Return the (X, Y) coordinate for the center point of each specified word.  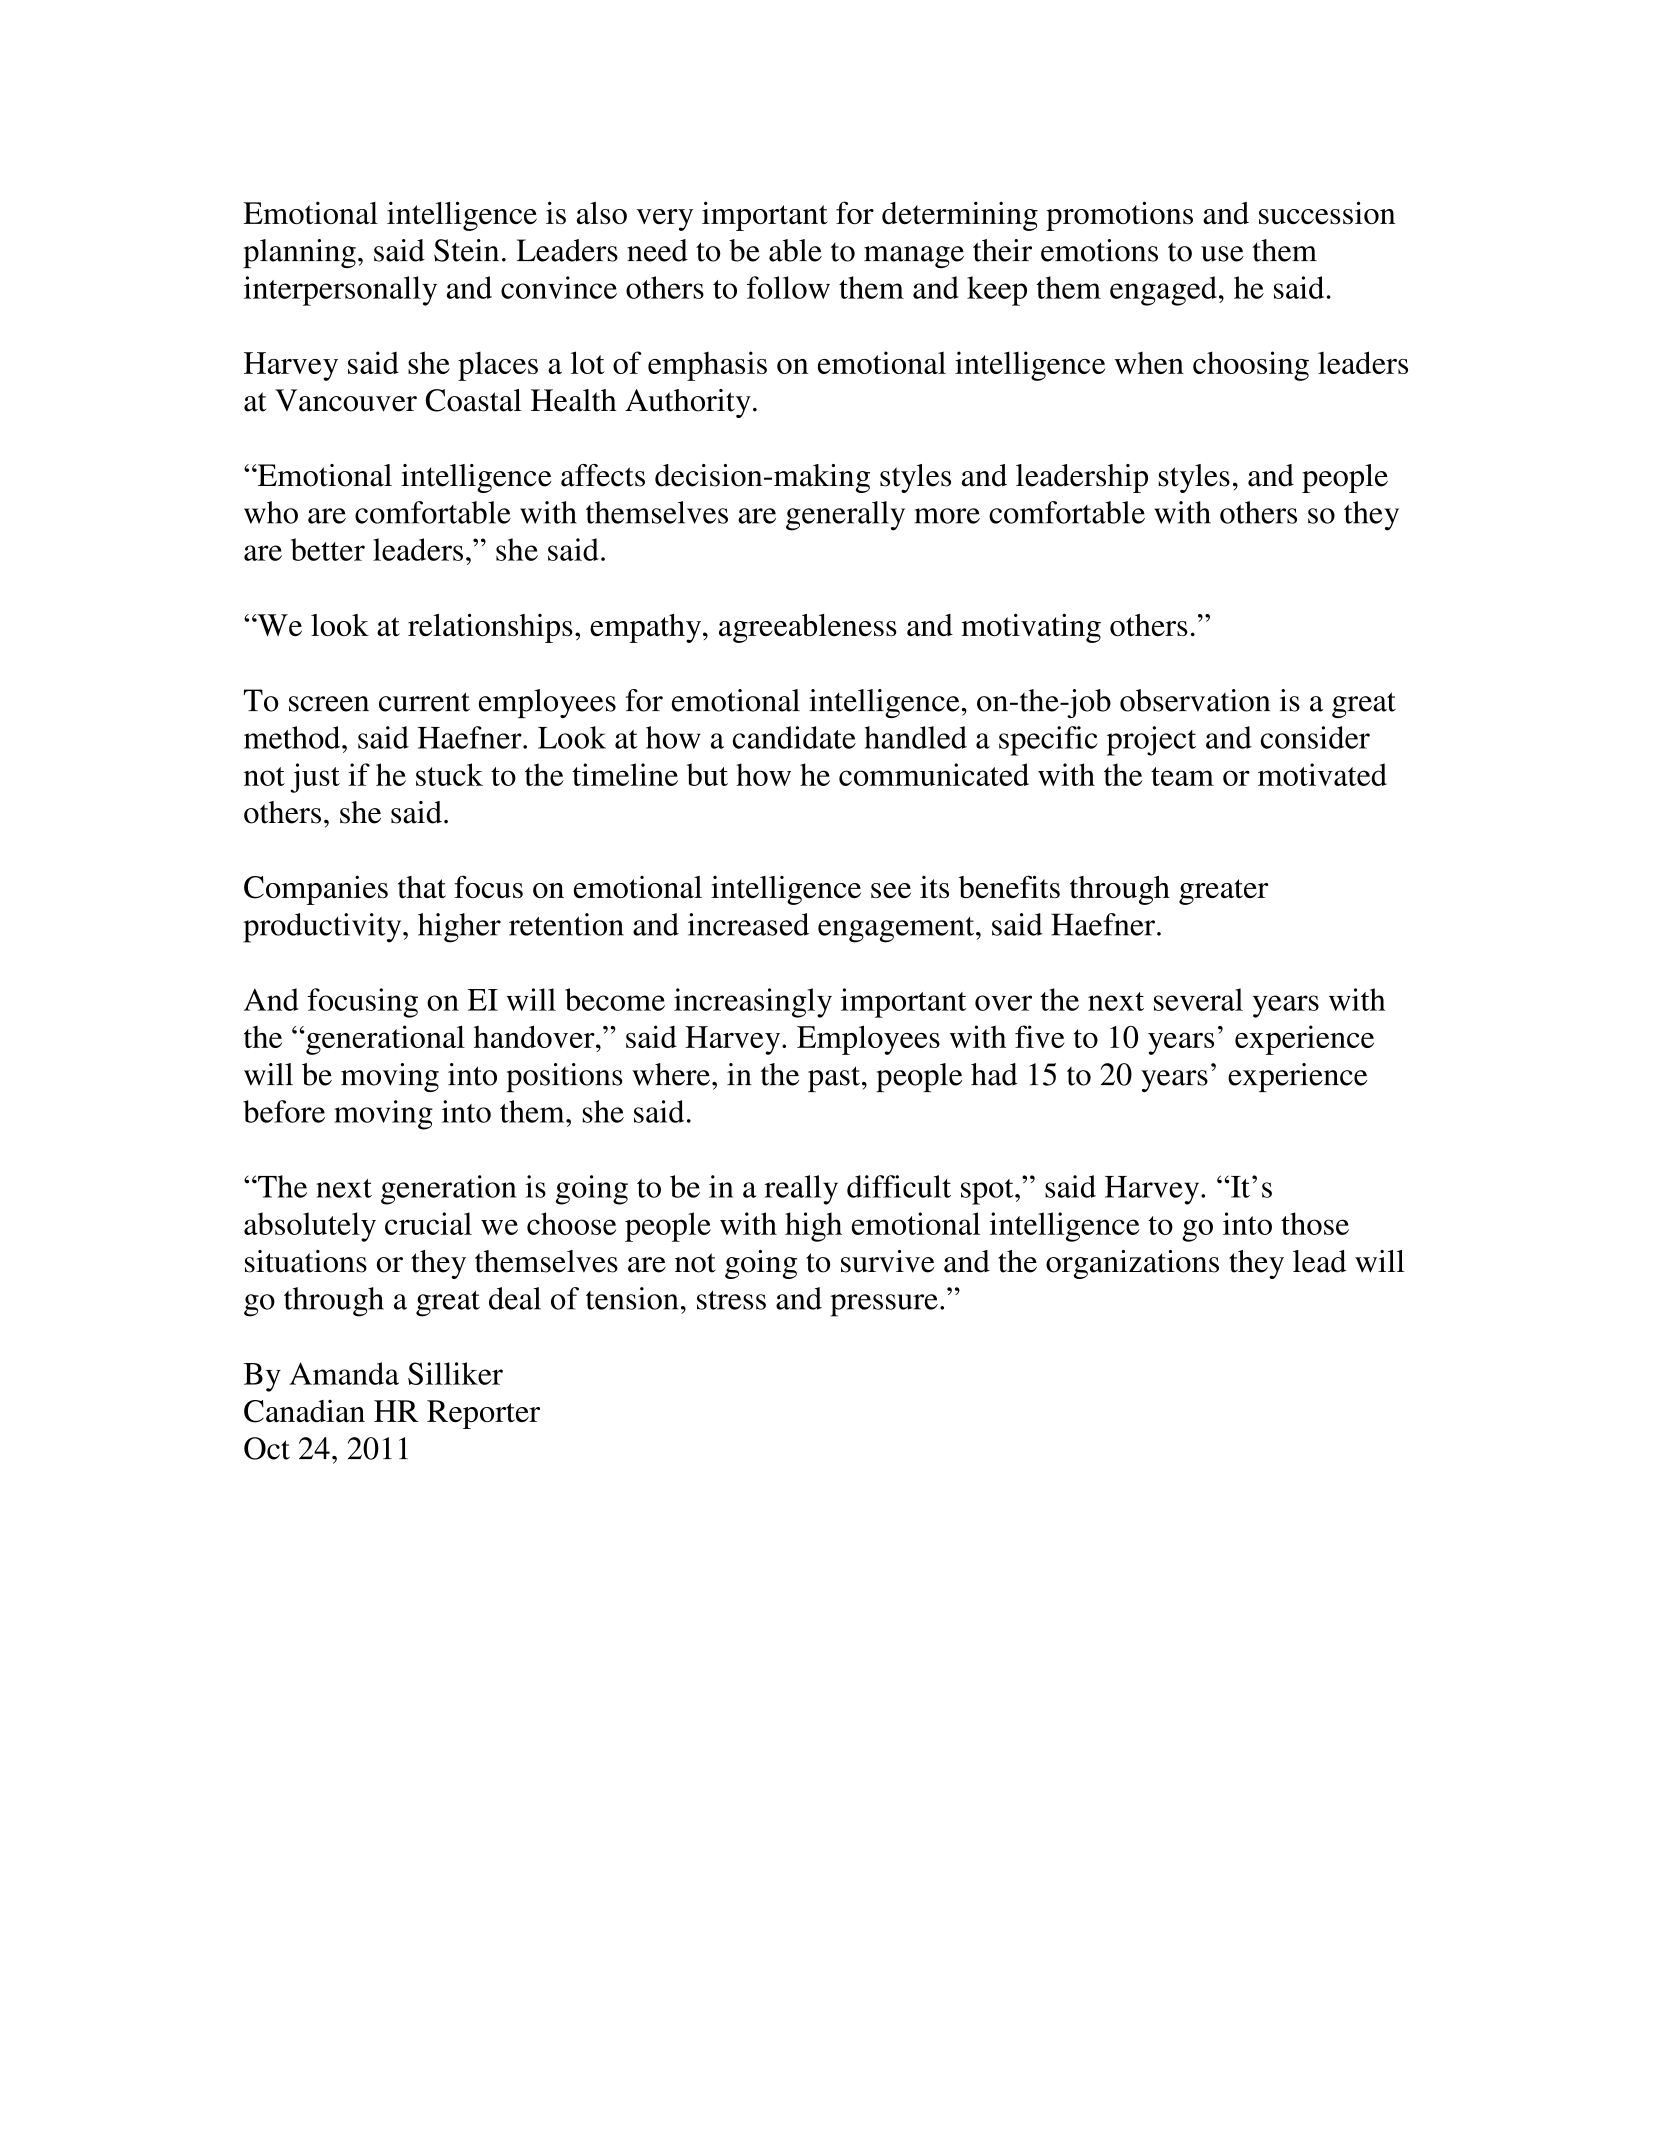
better (328, 549)
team (1182, 776)
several (1198, 999)
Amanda (344, 1373)
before (284, 1111)
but (707, 774)
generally (845, 516)
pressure (884, 1305)
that (422, 887)
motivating (1031, 628)
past (834, 1079)
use (1222, 254)
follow (788, 287)
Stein (466, 250)
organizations (1132, 1264)
